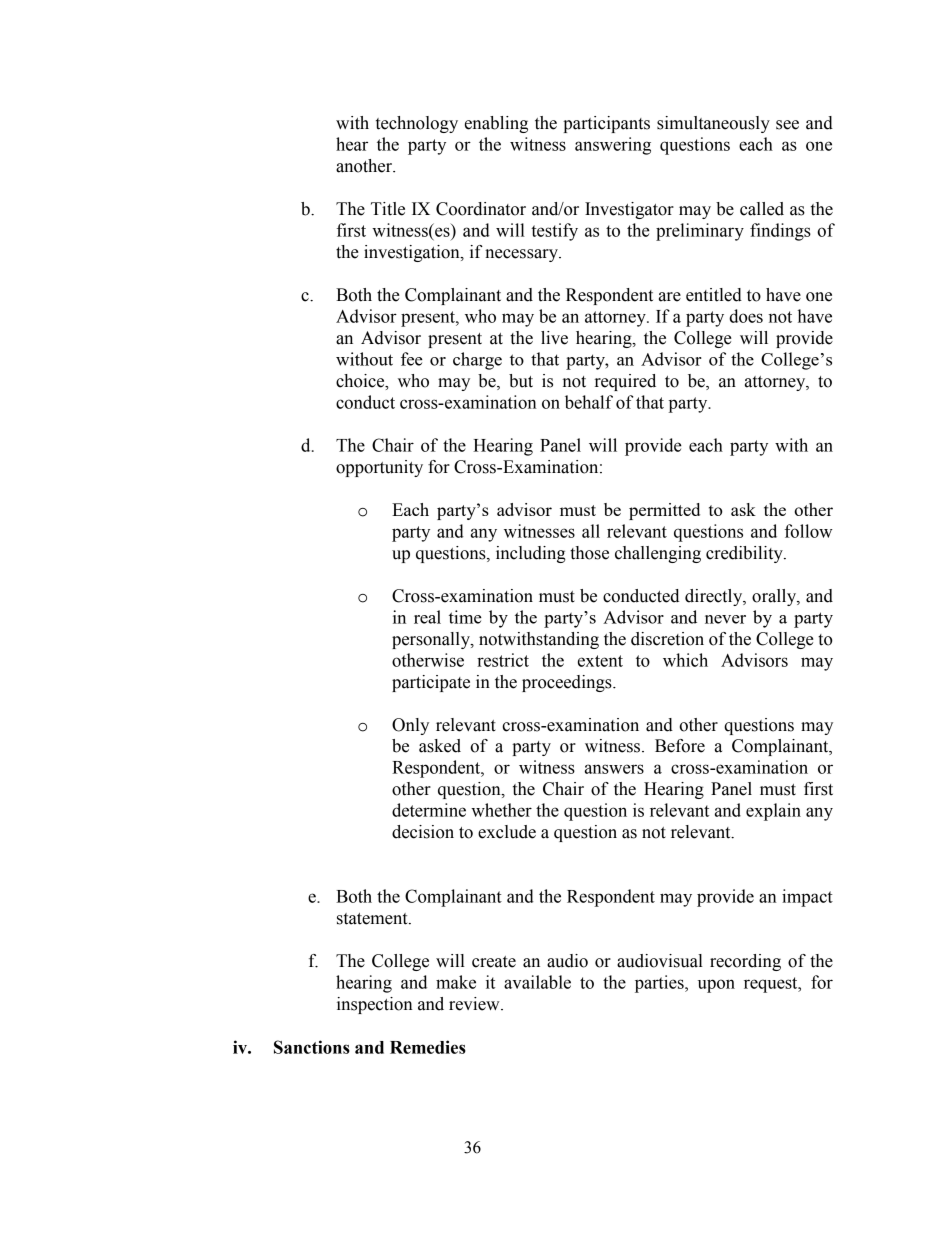 This screenshot has width=952, height=1233. What do you see at coordinates (427, 617) in the screenshot?
I see `real` at bounding box center [427, 617].
